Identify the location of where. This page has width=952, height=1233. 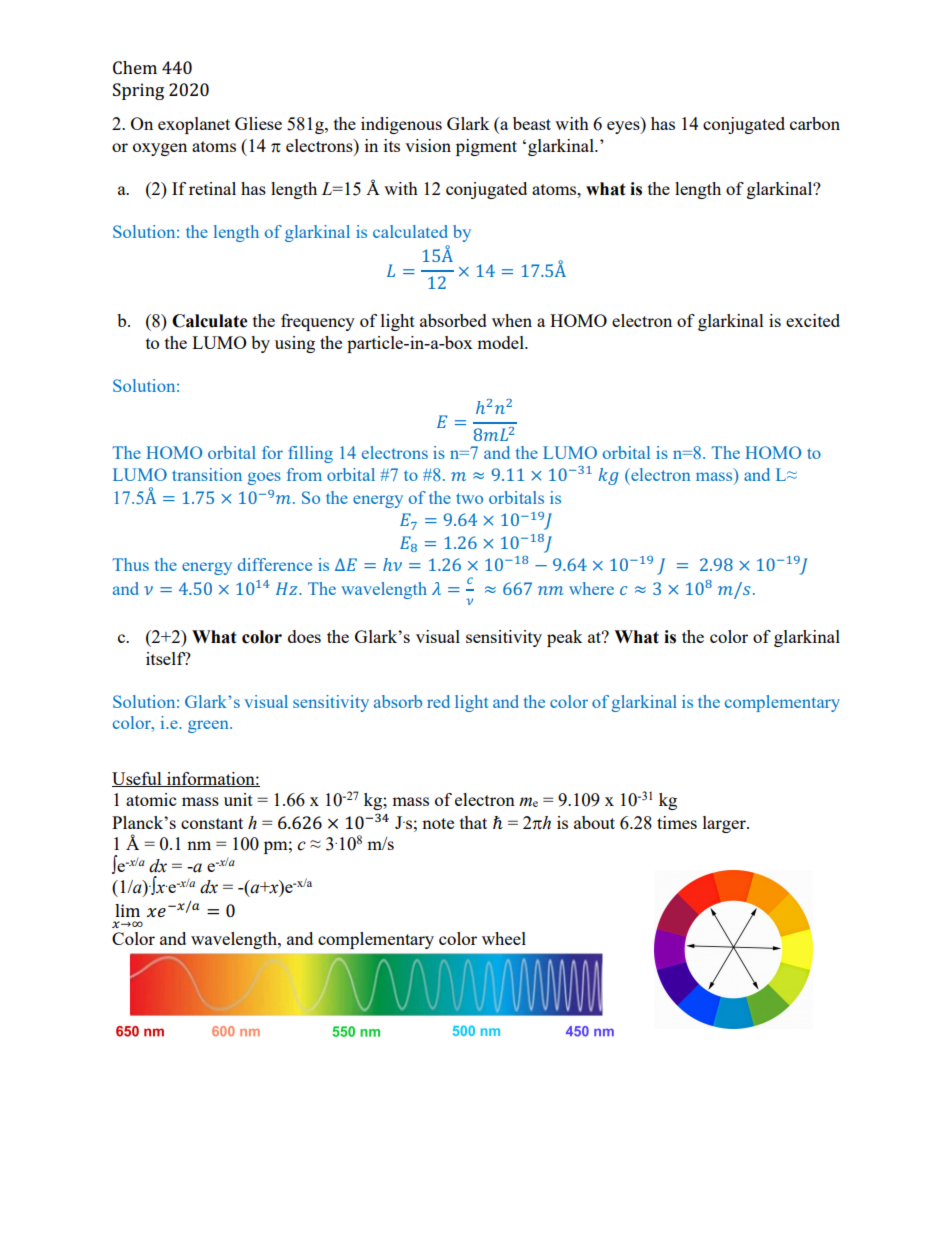
(591, 588).
